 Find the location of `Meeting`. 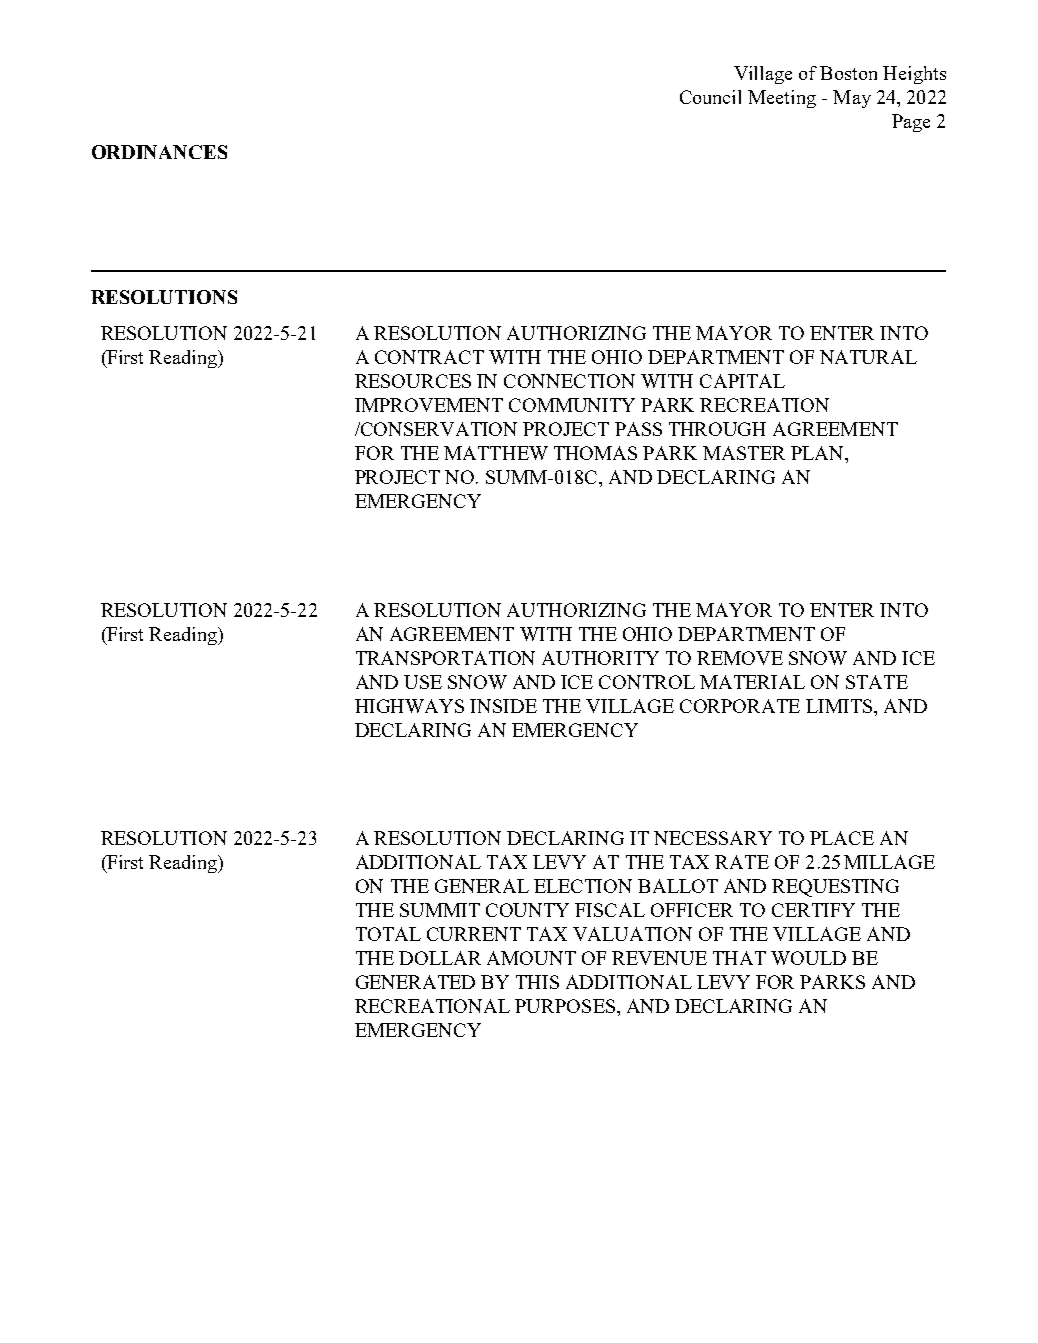

Meeting is located at coordinates (782, 99).
